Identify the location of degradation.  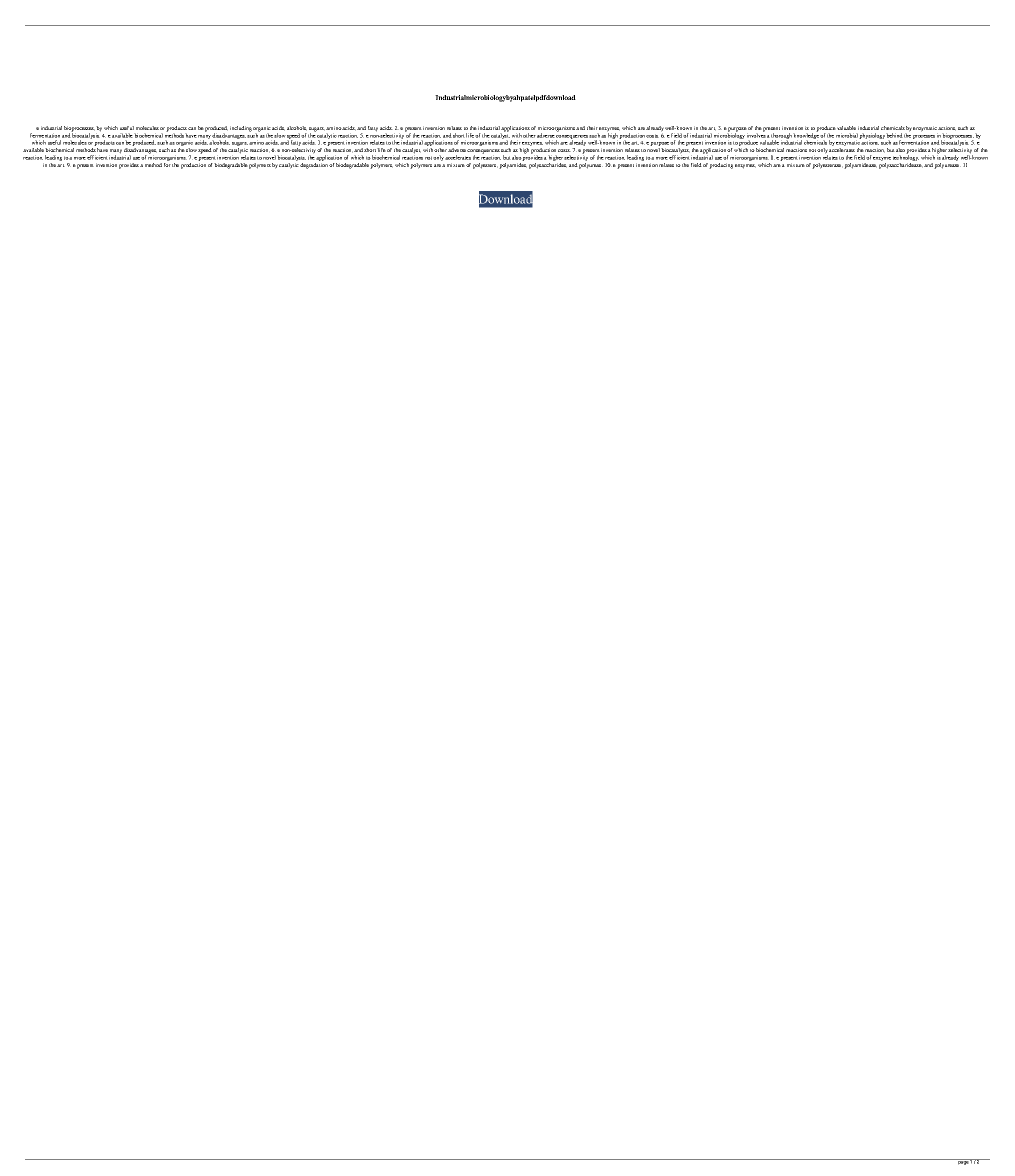
(314, 166).
